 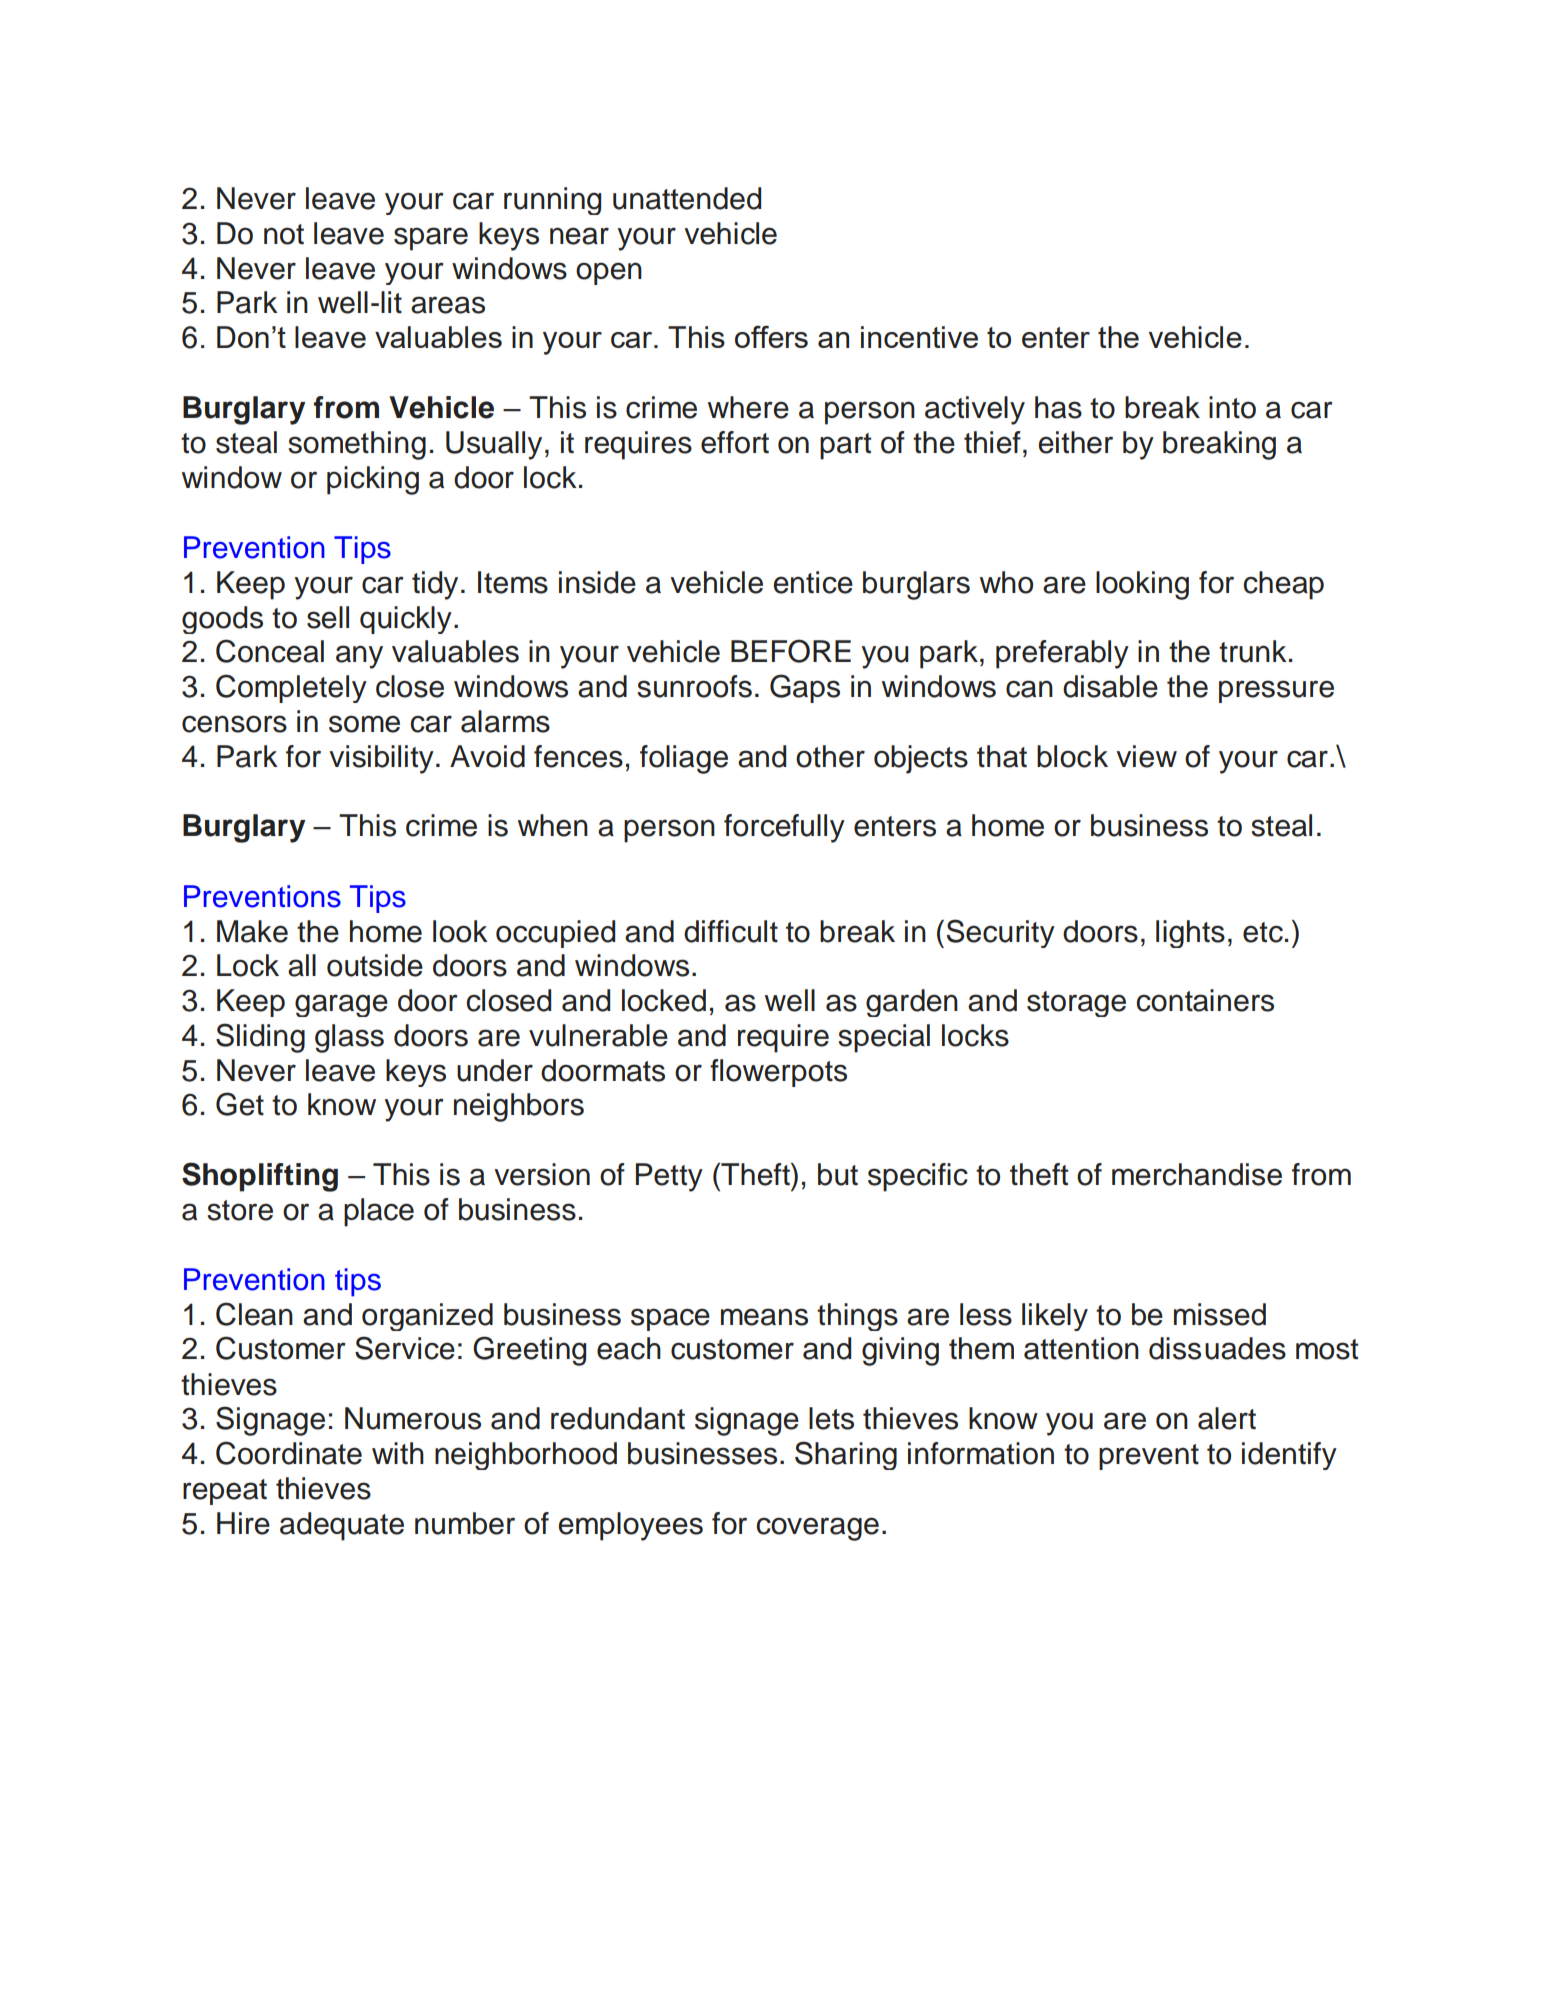 I want to click on effort, so click(x=735, y=442).
